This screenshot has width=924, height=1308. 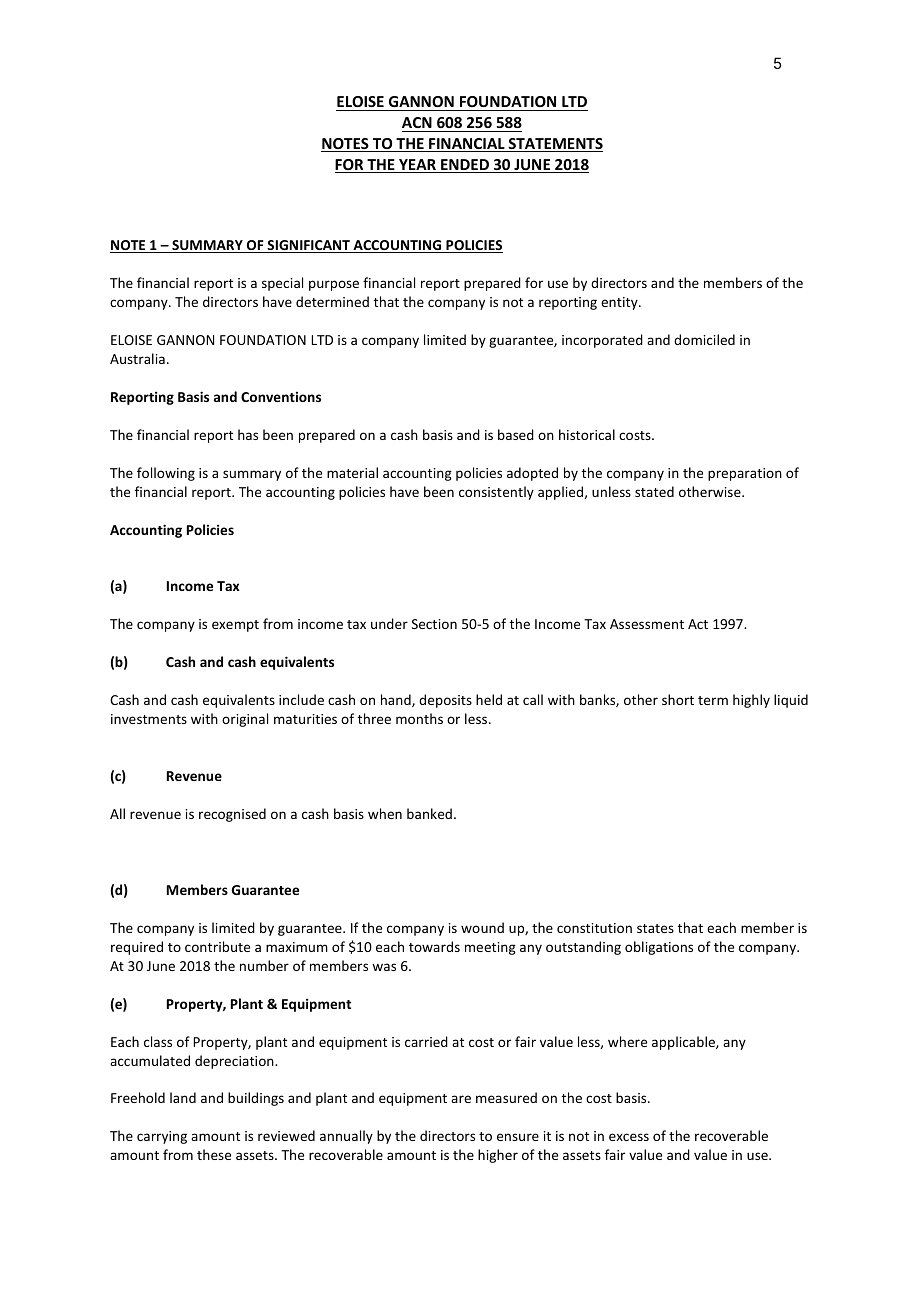 What do you see at coordinates (629, 1137) in the screenshot?
I see `excess` at bounding box center [629, 1137].
